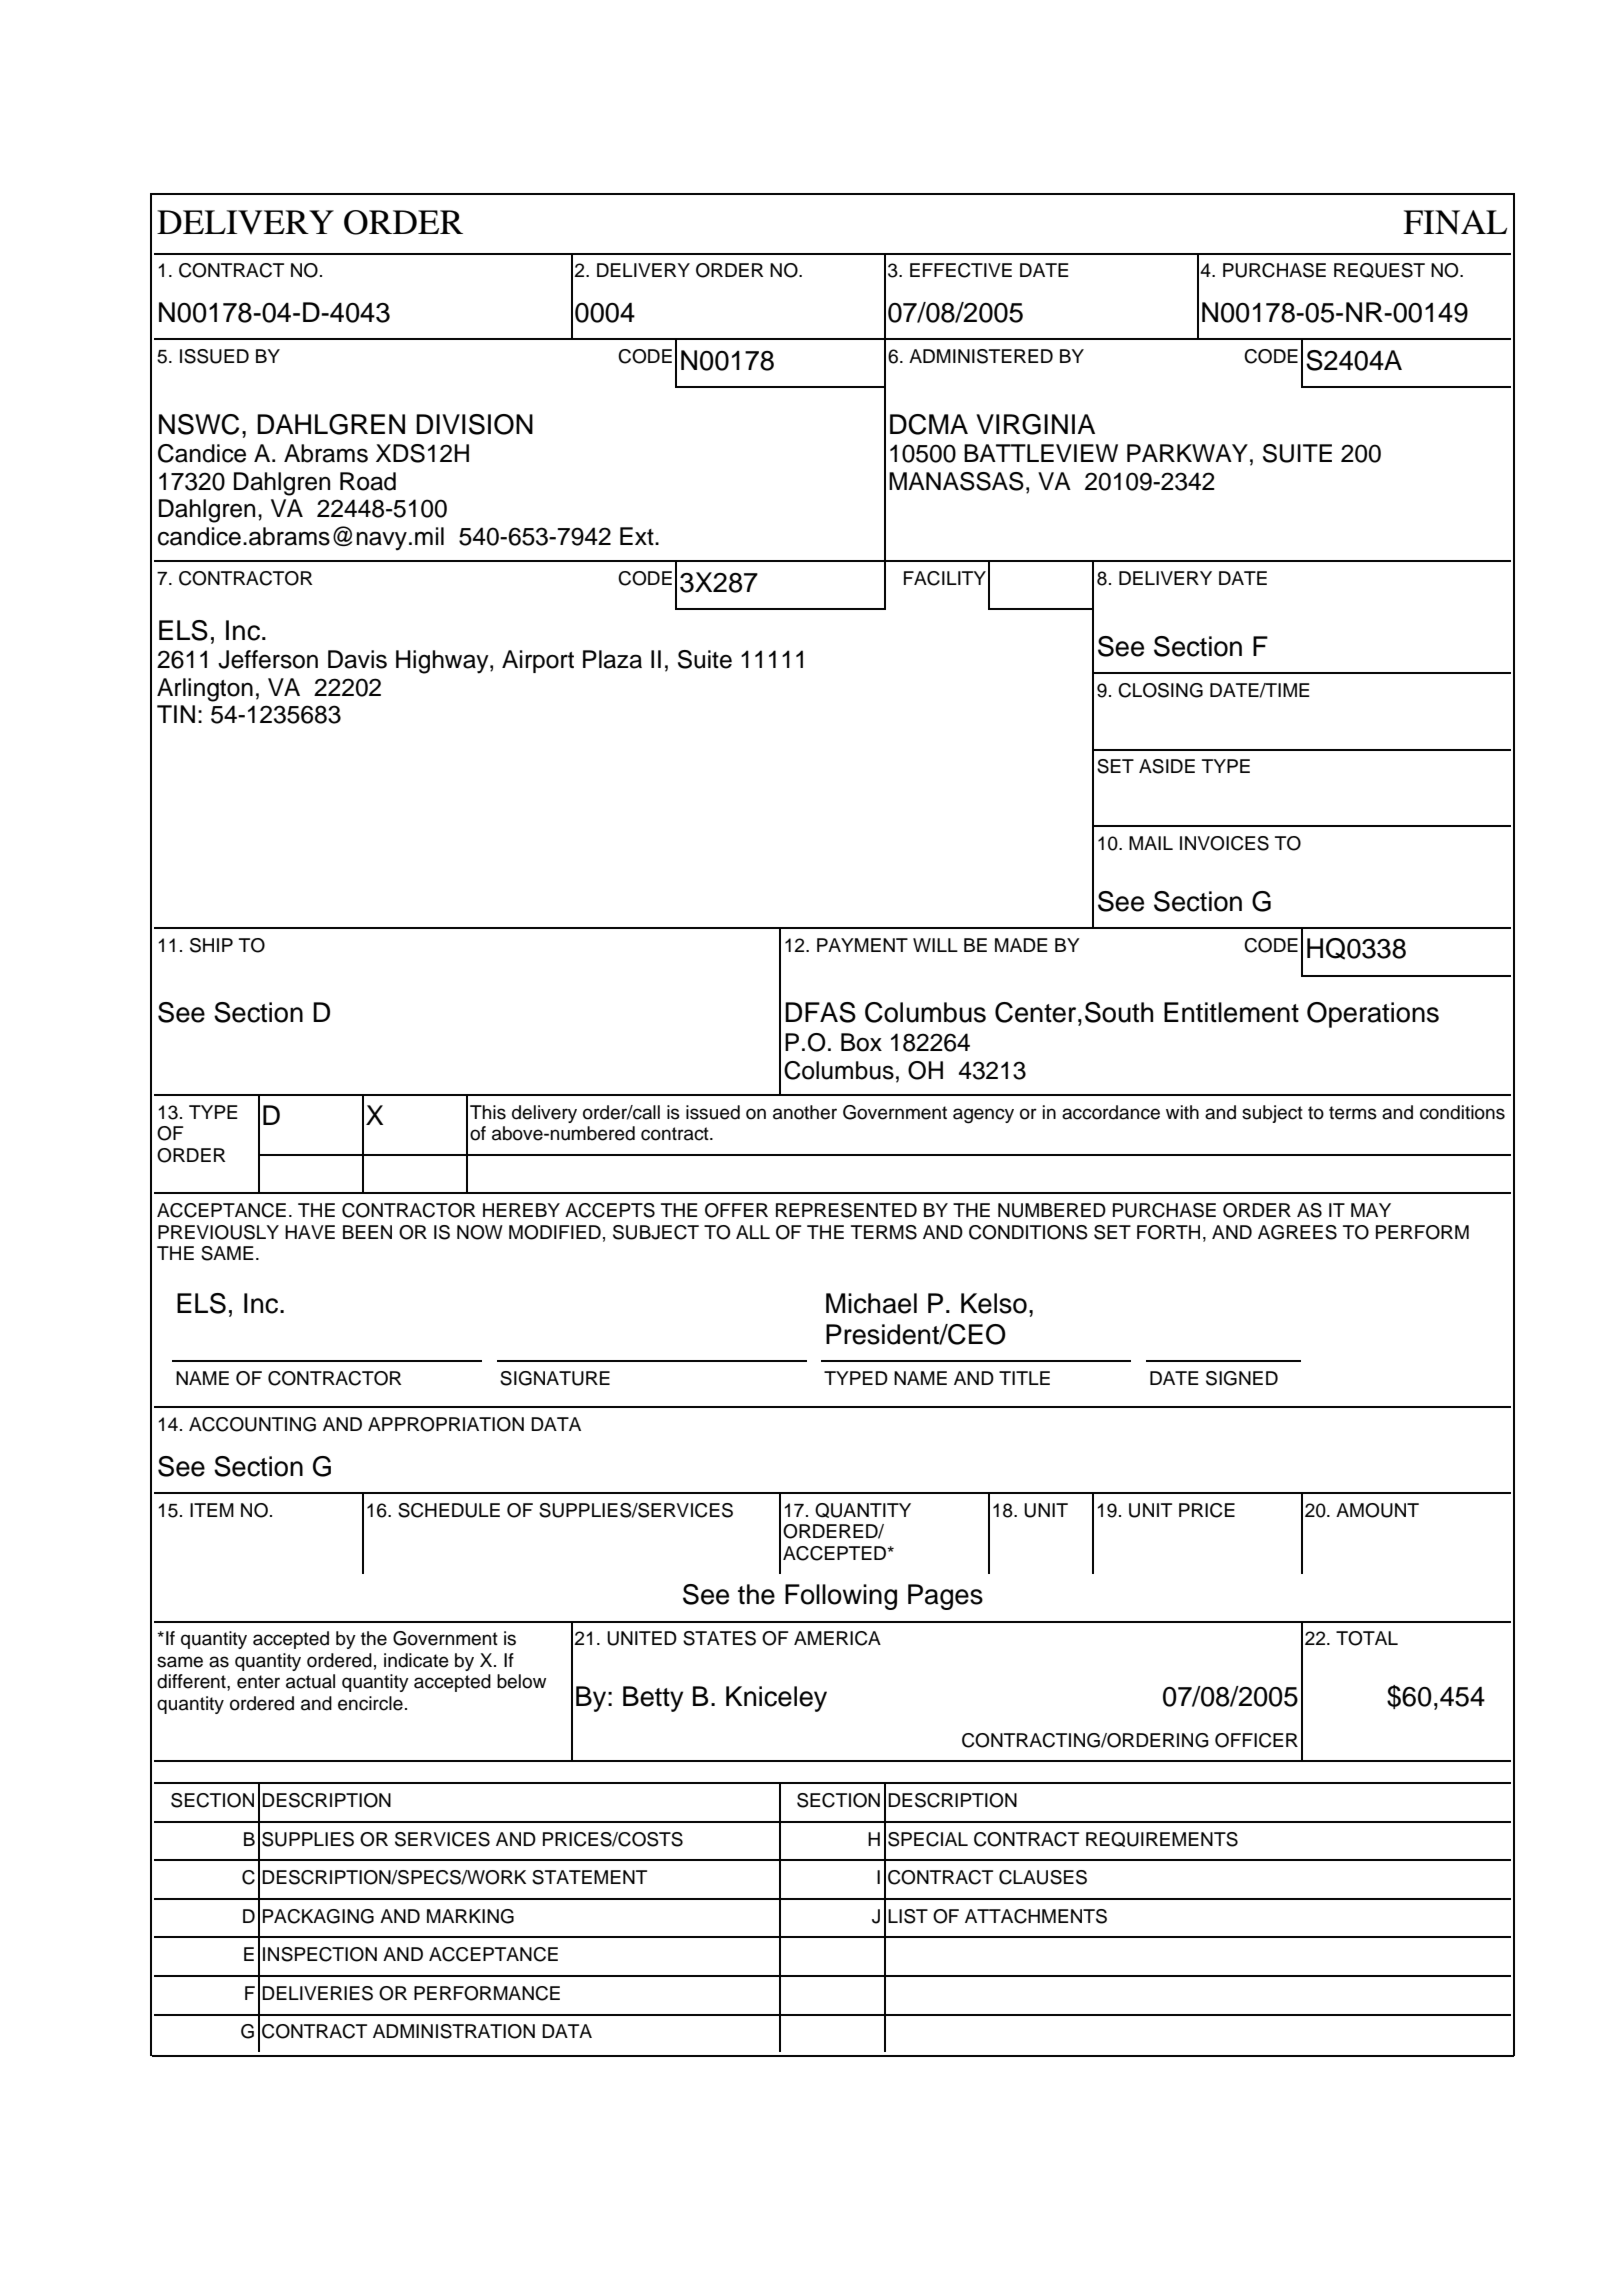  What do you see at coordinates (871, 1303) in the document?
I see `Michael` at bounding box center [871, 1303].
